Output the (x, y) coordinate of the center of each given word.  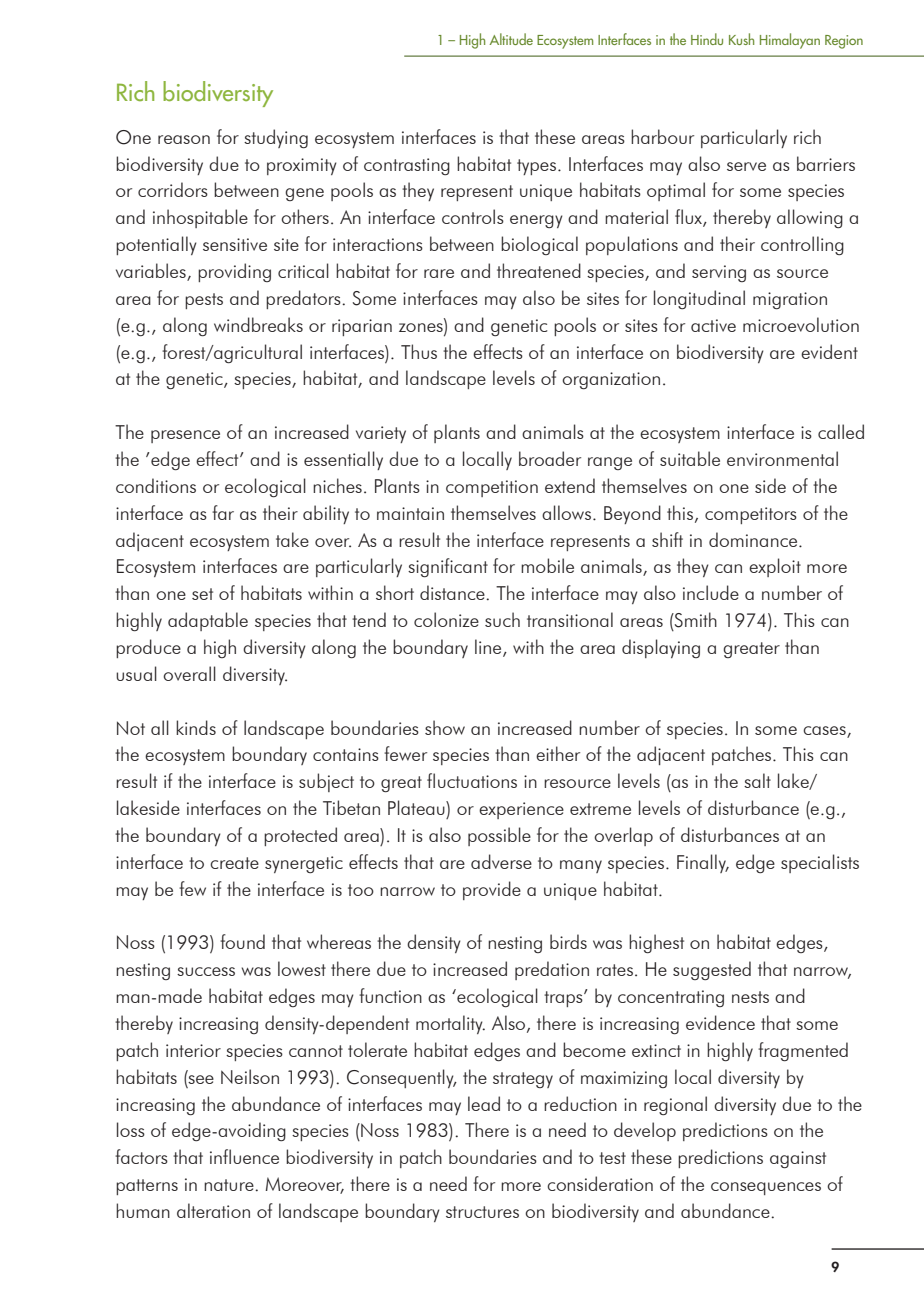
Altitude (511, 39)
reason (184, 139)
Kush (741, 39)
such (502, 619)
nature (230, 1185)
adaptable (208, 621)
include (711, 592)
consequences (766, 1188)
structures (482, 1212)
